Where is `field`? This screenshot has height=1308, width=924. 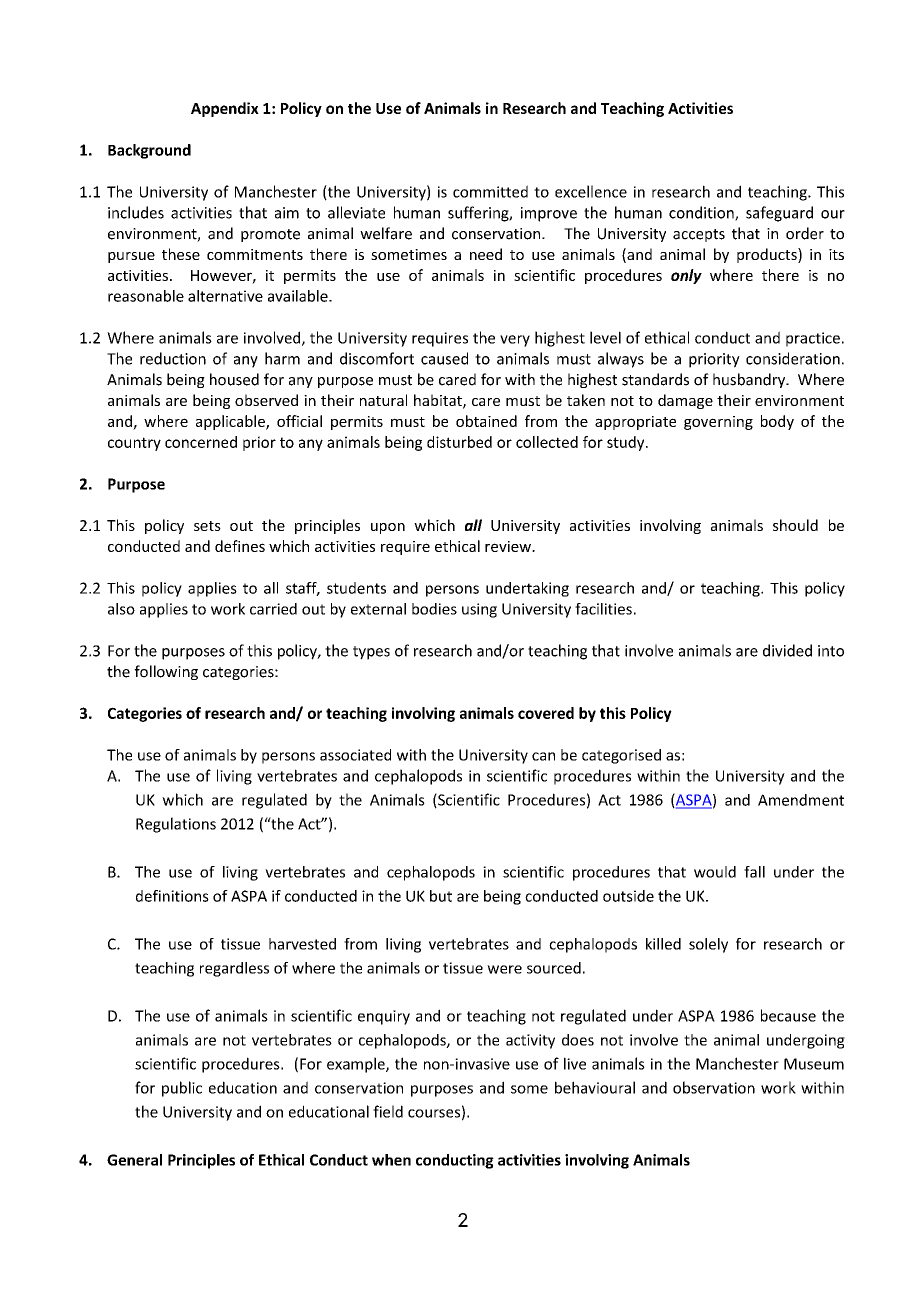
field is located at coordinates (388, 1111).
